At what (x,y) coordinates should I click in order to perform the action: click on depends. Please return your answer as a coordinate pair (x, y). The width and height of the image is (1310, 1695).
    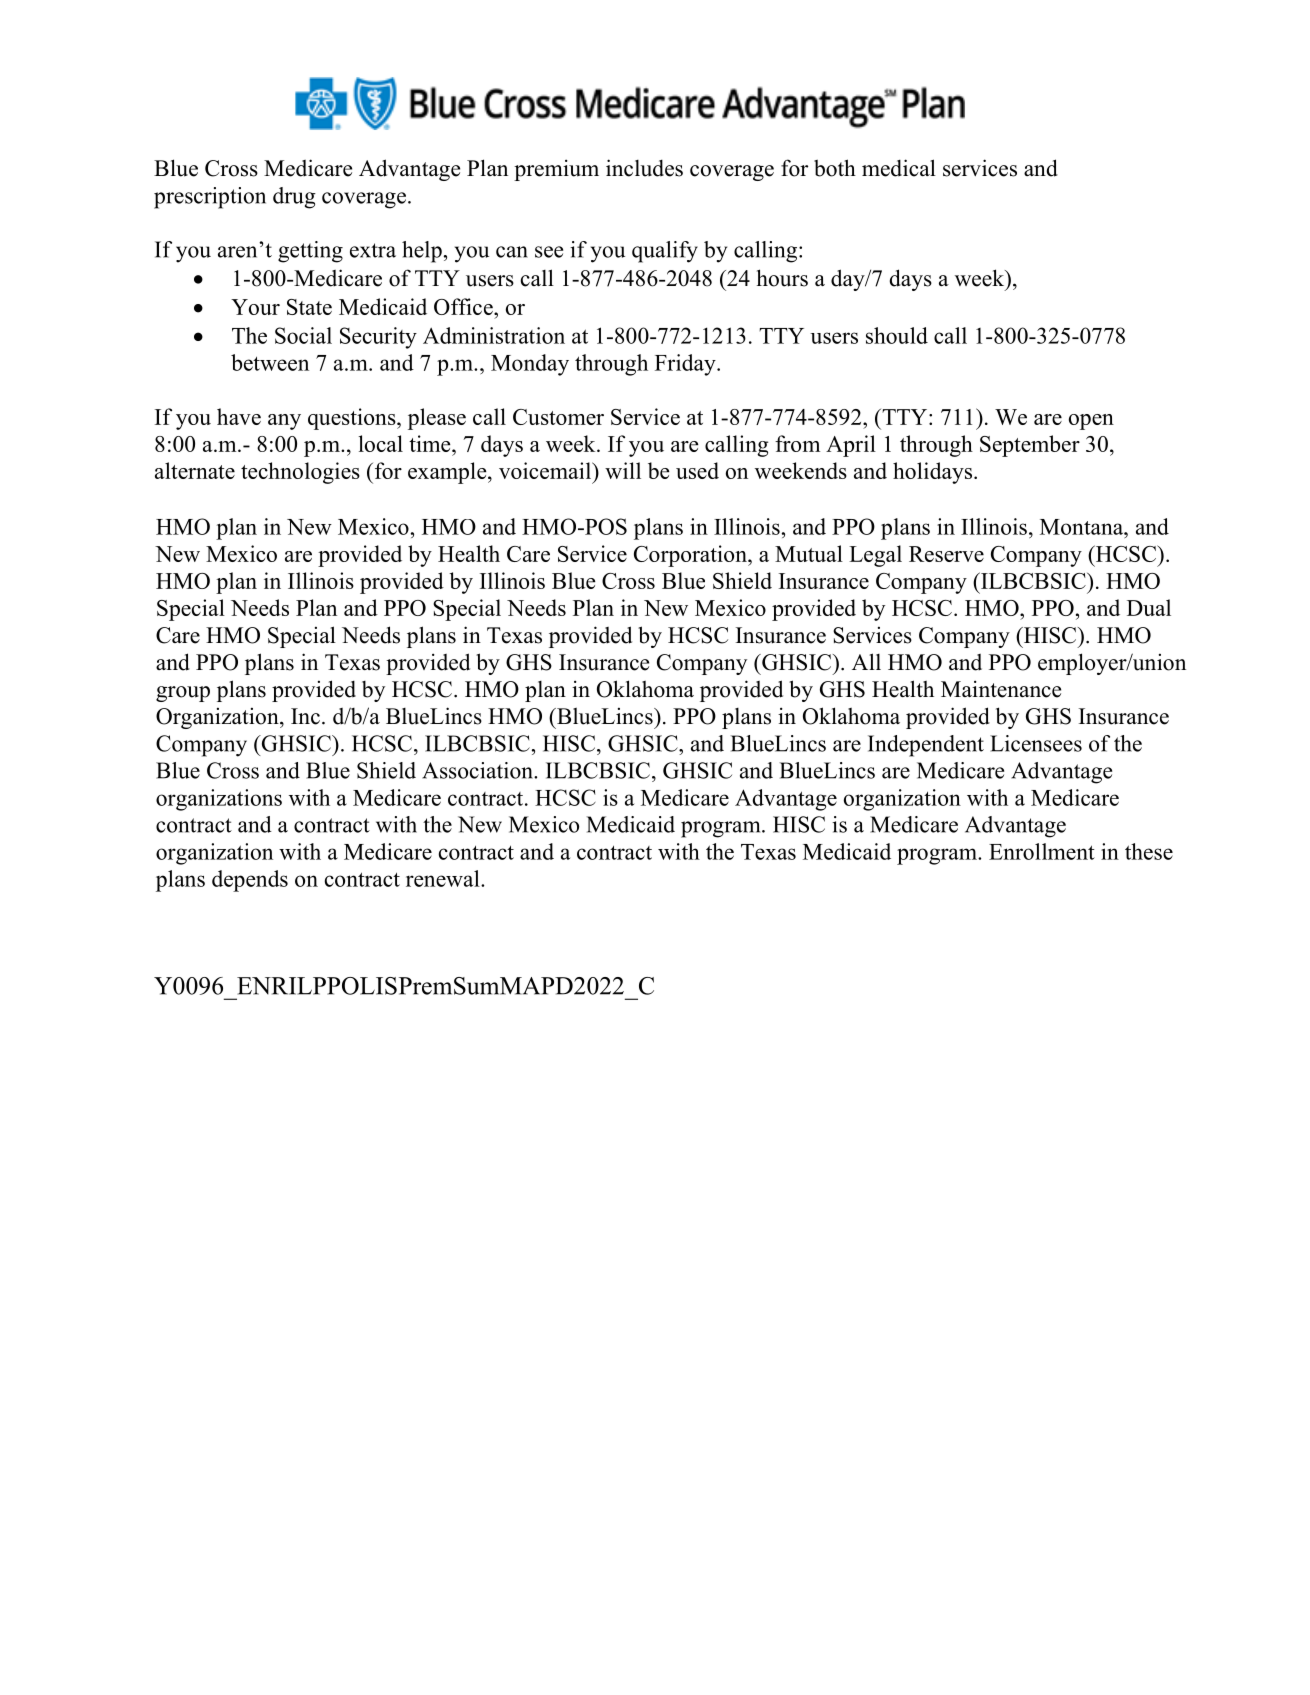
    Looking at the image, I should click on (250, 881).
